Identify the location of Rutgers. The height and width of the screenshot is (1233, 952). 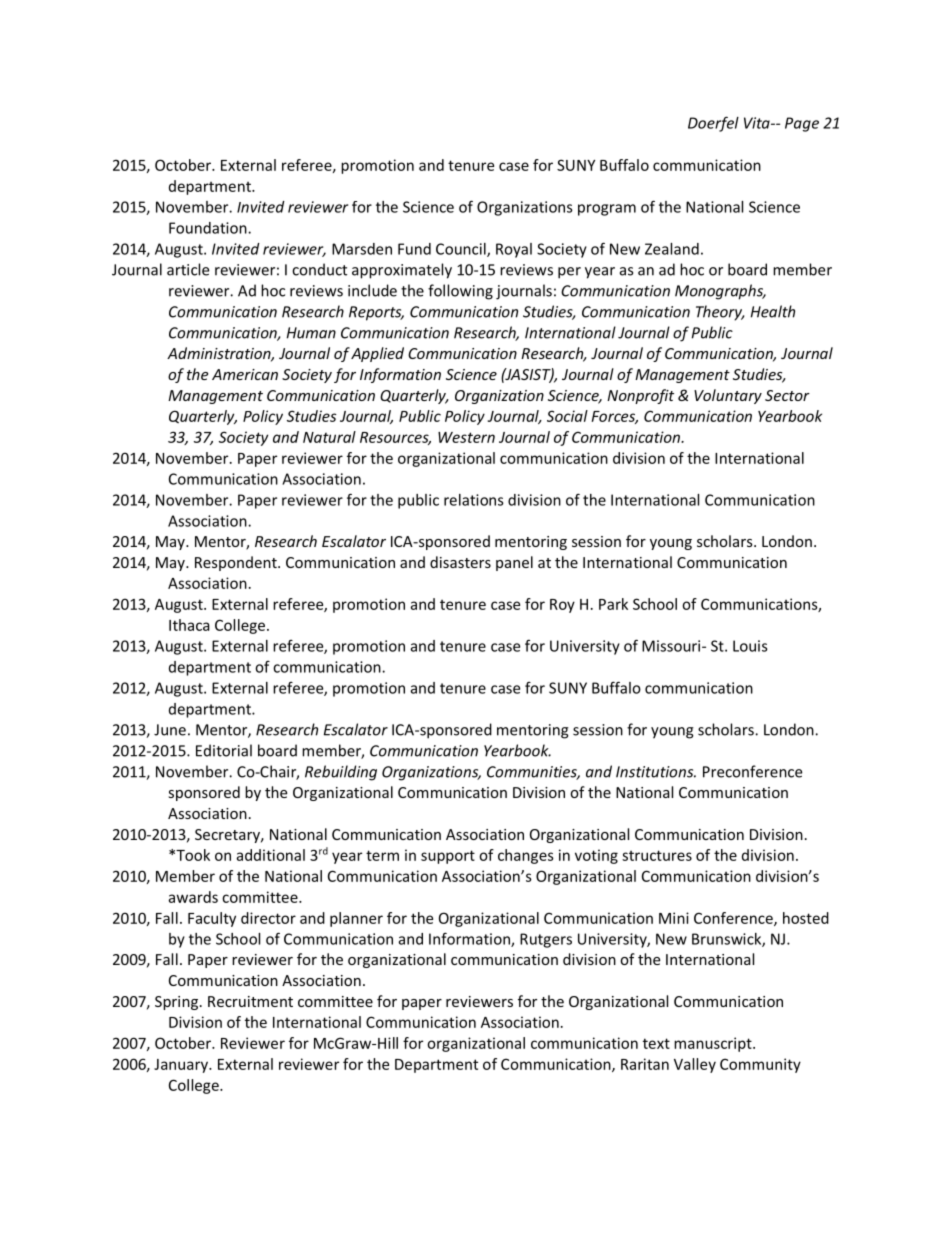
(546, 940).
